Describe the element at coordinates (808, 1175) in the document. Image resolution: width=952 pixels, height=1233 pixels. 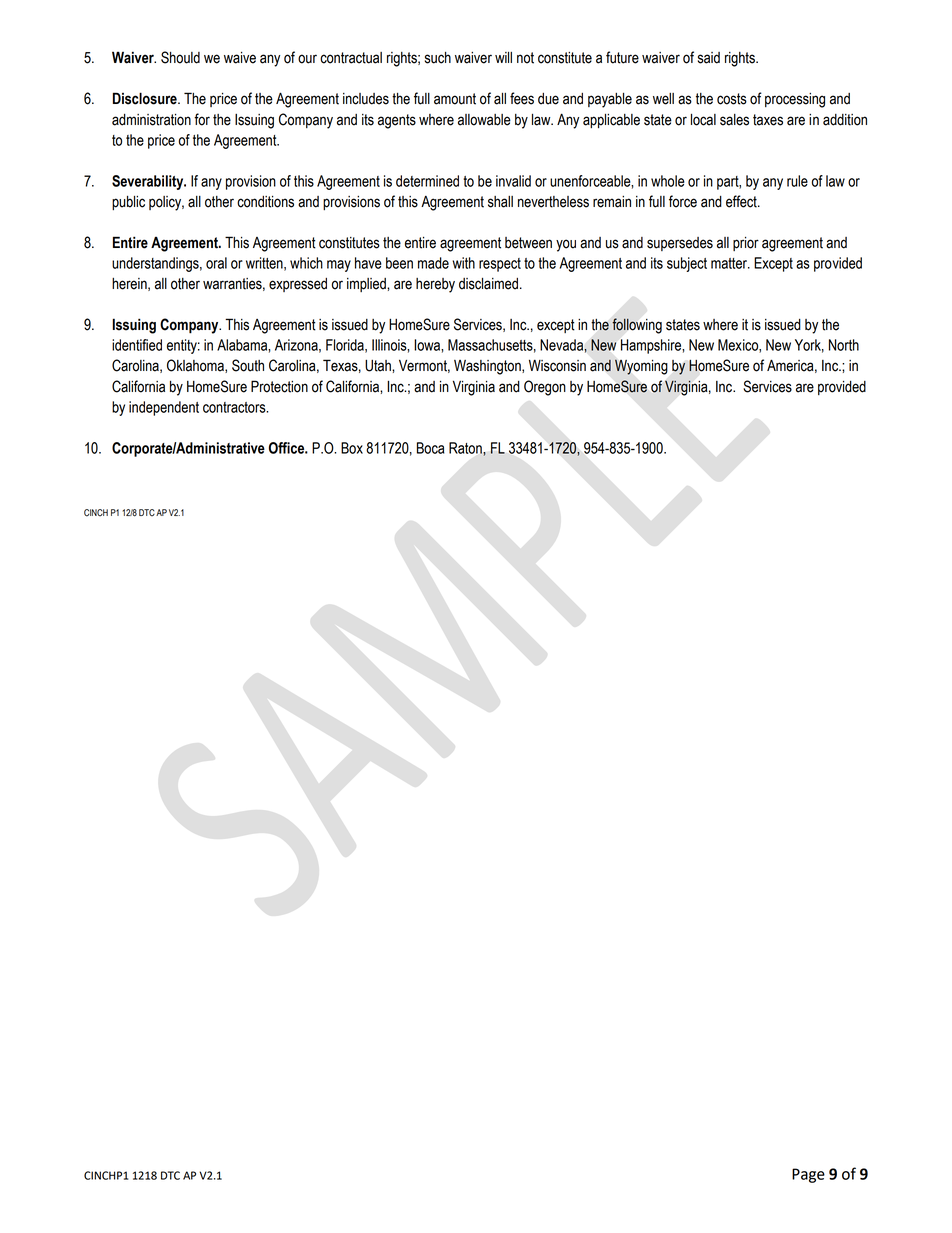
I see `Page` at that location.
